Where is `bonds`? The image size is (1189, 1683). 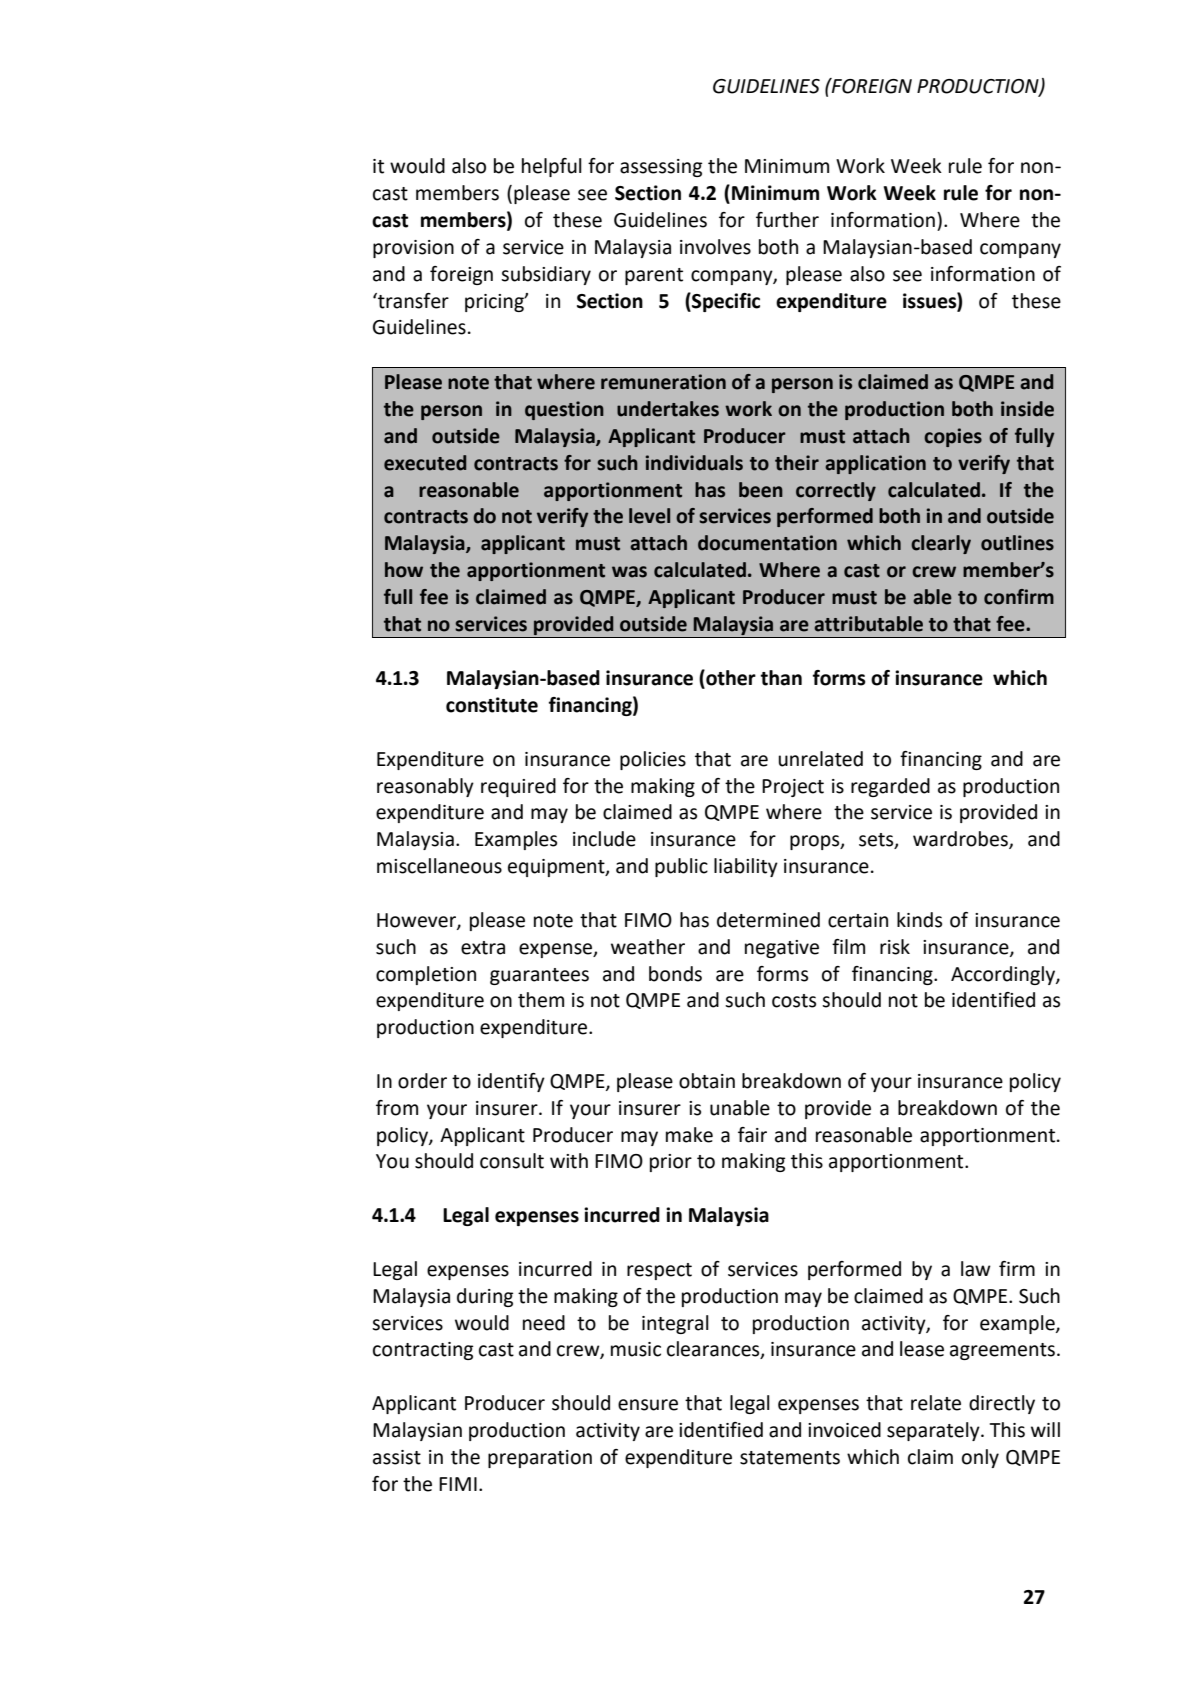
bonds is located at coordinates (675, 974).
